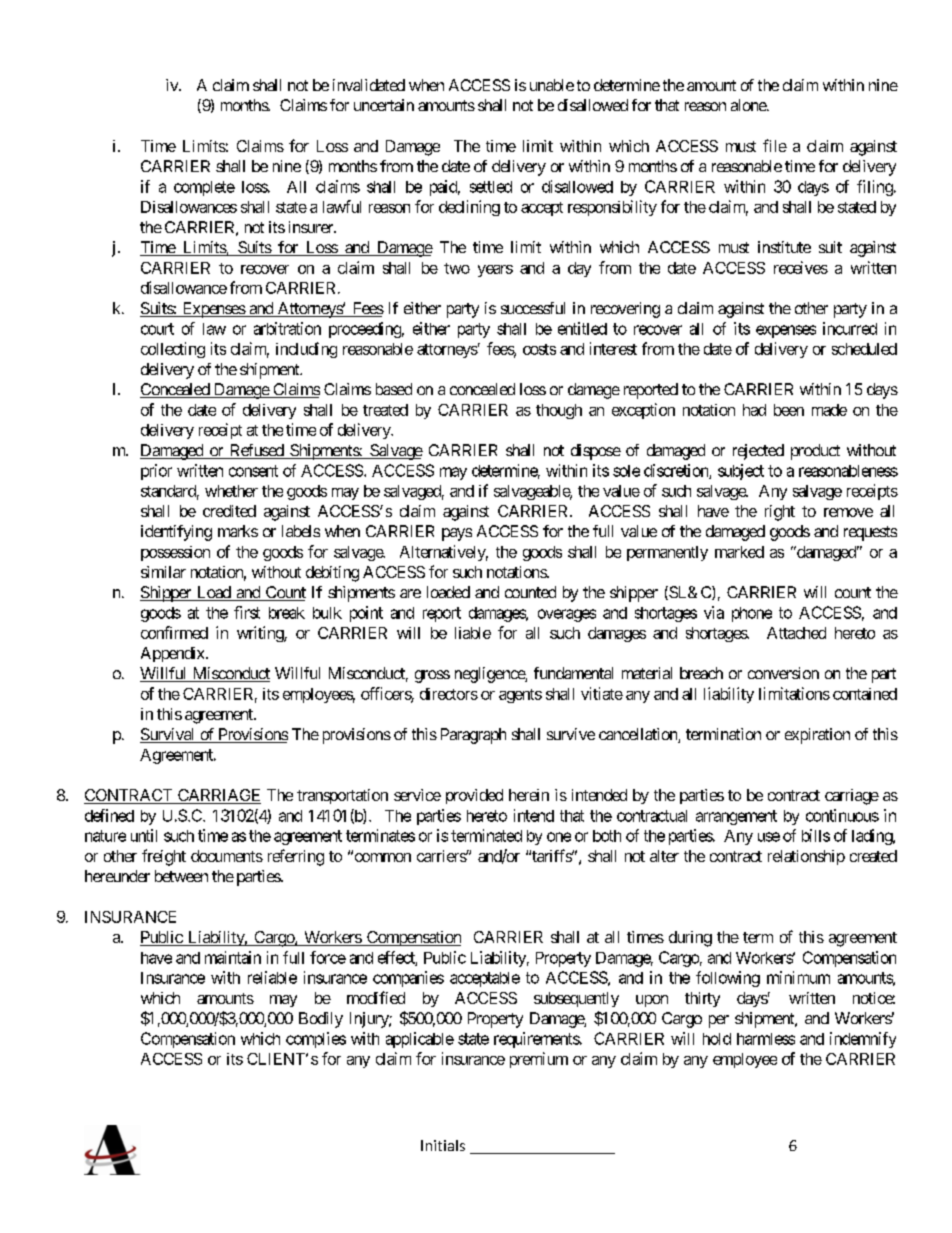 The image size is (952, 1233). Describe the element at coordinates (552, 85) in the screenshot. I see `unable` at that location.
